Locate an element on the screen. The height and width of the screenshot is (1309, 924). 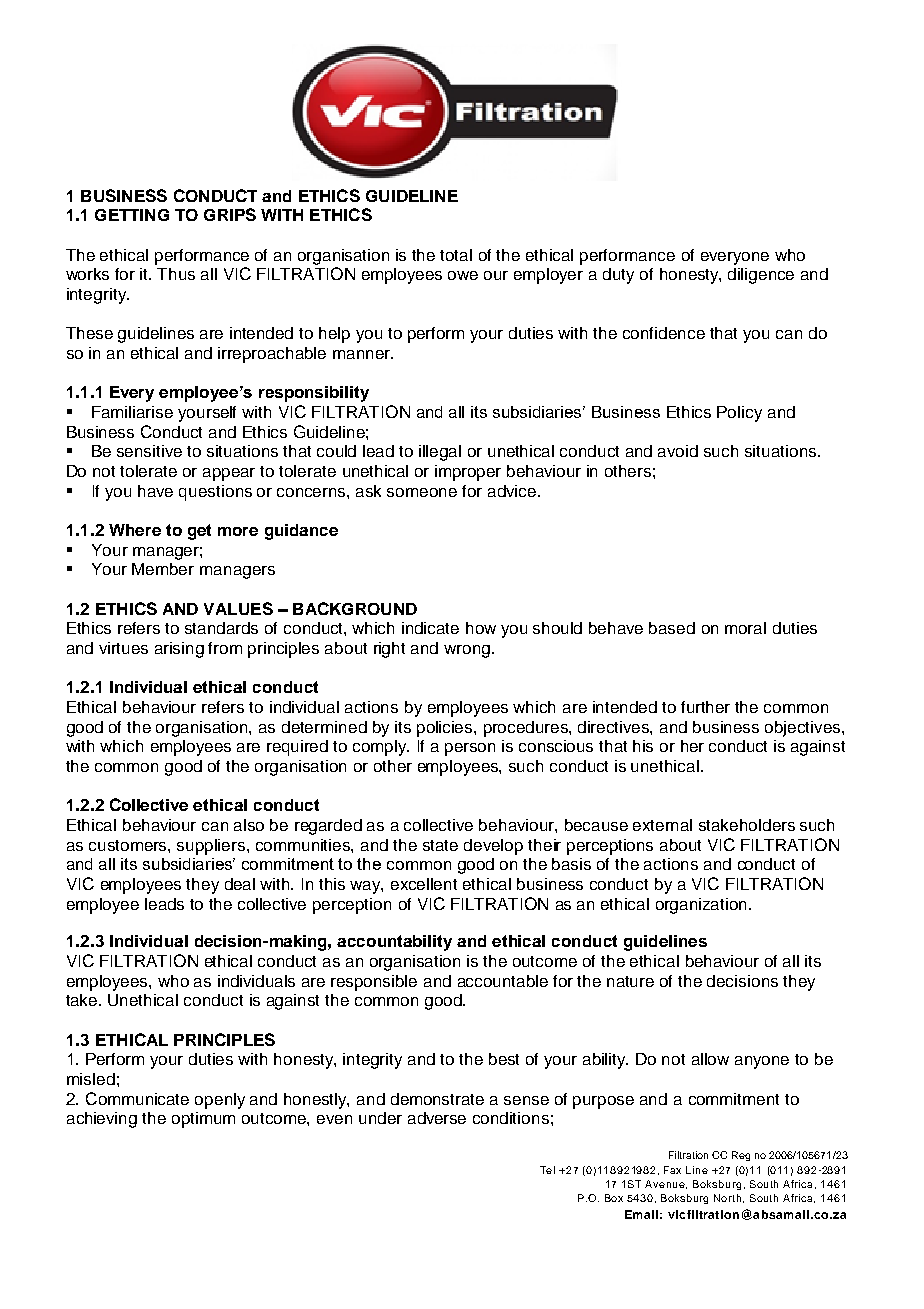
diligence is located at coordinates (761, 276).
